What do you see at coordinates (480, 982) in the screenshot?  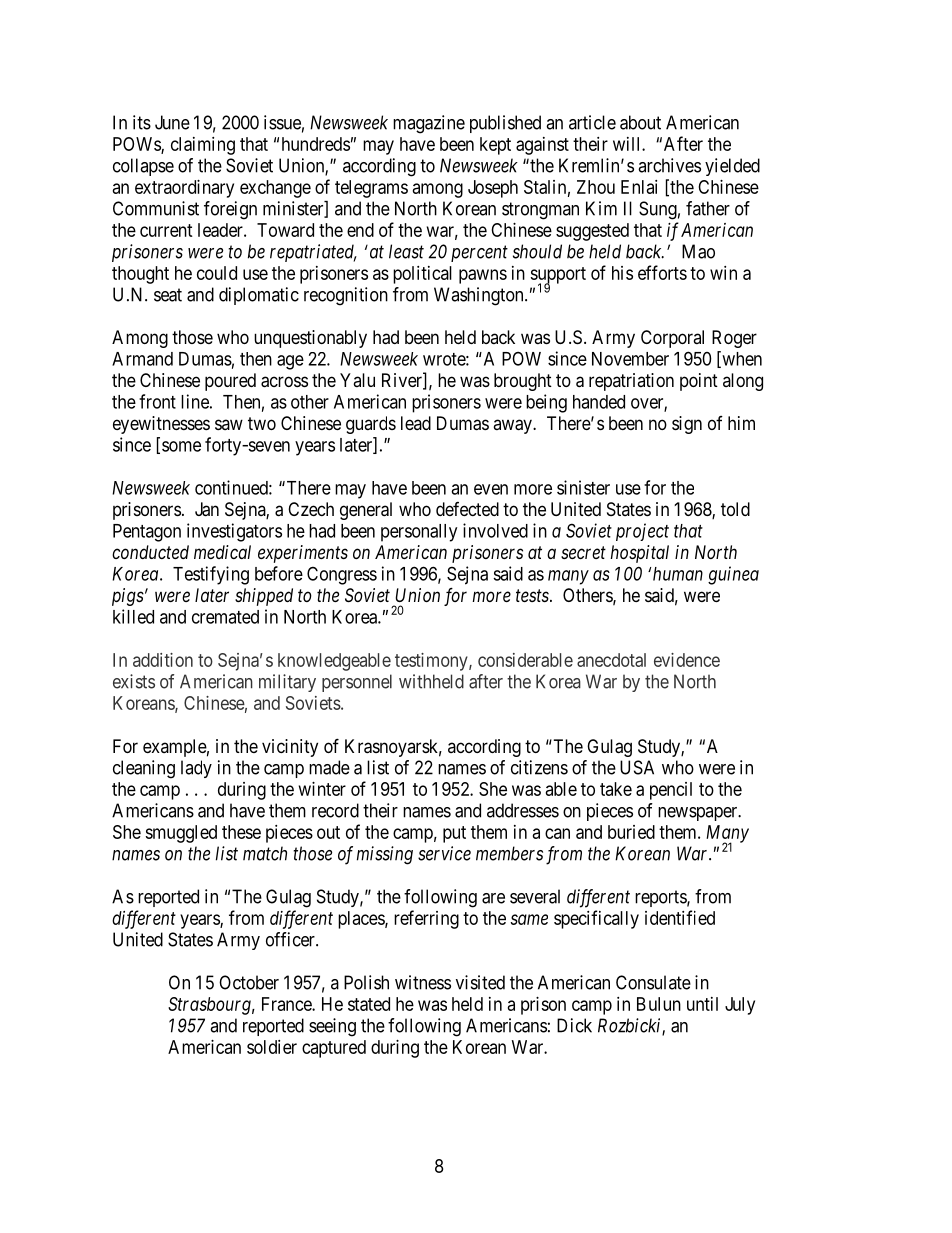 I see `visited` at bounding box center [480, 982].
